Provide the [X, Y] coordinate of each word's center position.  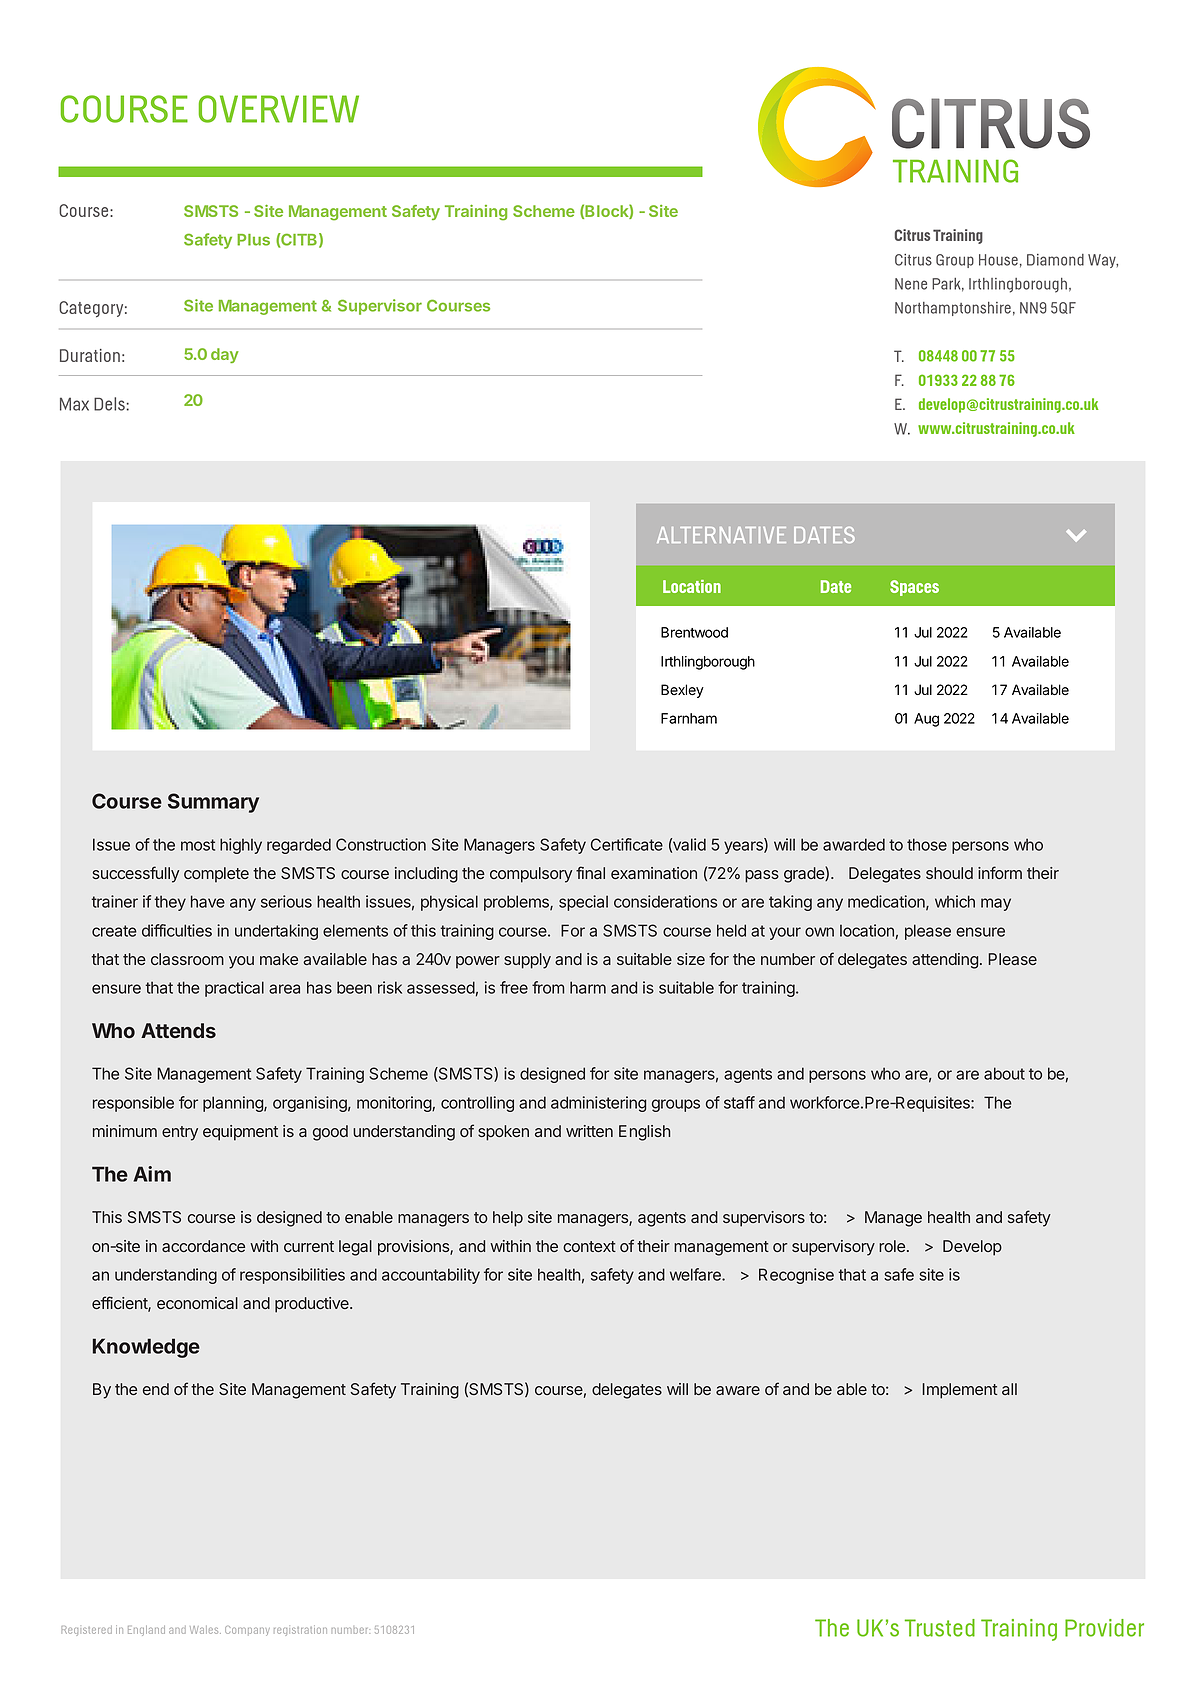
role [892, 1246]
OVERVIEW [279, 109]
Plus [253, 240]
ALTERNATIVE [721, 535]
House [998, 260]
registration [300, 1630]
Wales [205, 1630]
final [590, 872]
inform [1000, 872]
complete [216, 875]
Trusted [940, 1628]
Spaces [914, 588]
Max [74, 404]
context [589, 1246]
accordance [203, 1246]
